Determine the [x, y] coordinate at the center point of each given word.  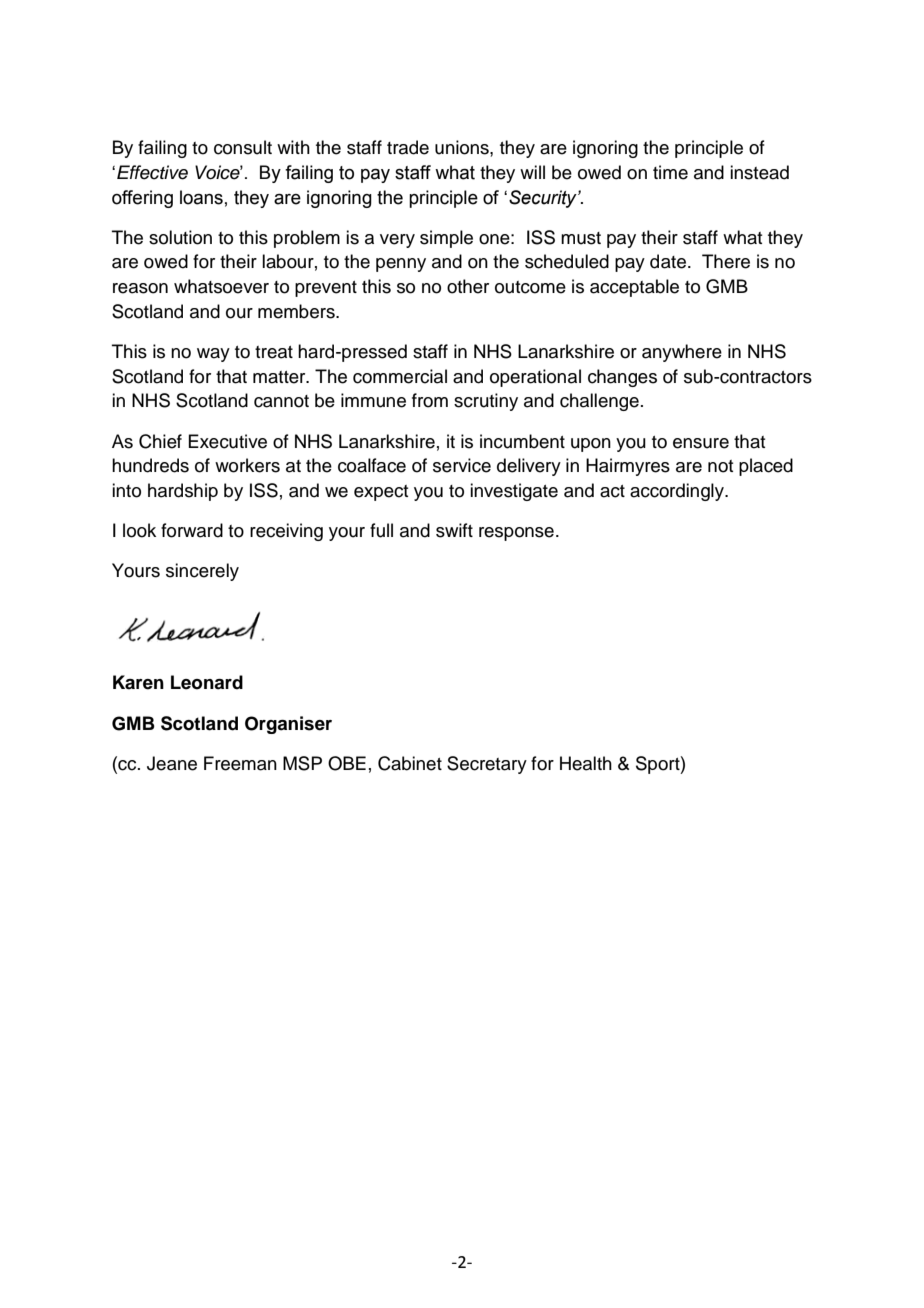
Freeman [240, 763]
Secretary [487, 765]
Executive [227, 441]
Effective [152, 172]
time [670, 172]
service [462, 465]
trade [408, 147]
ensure [701, 443]
